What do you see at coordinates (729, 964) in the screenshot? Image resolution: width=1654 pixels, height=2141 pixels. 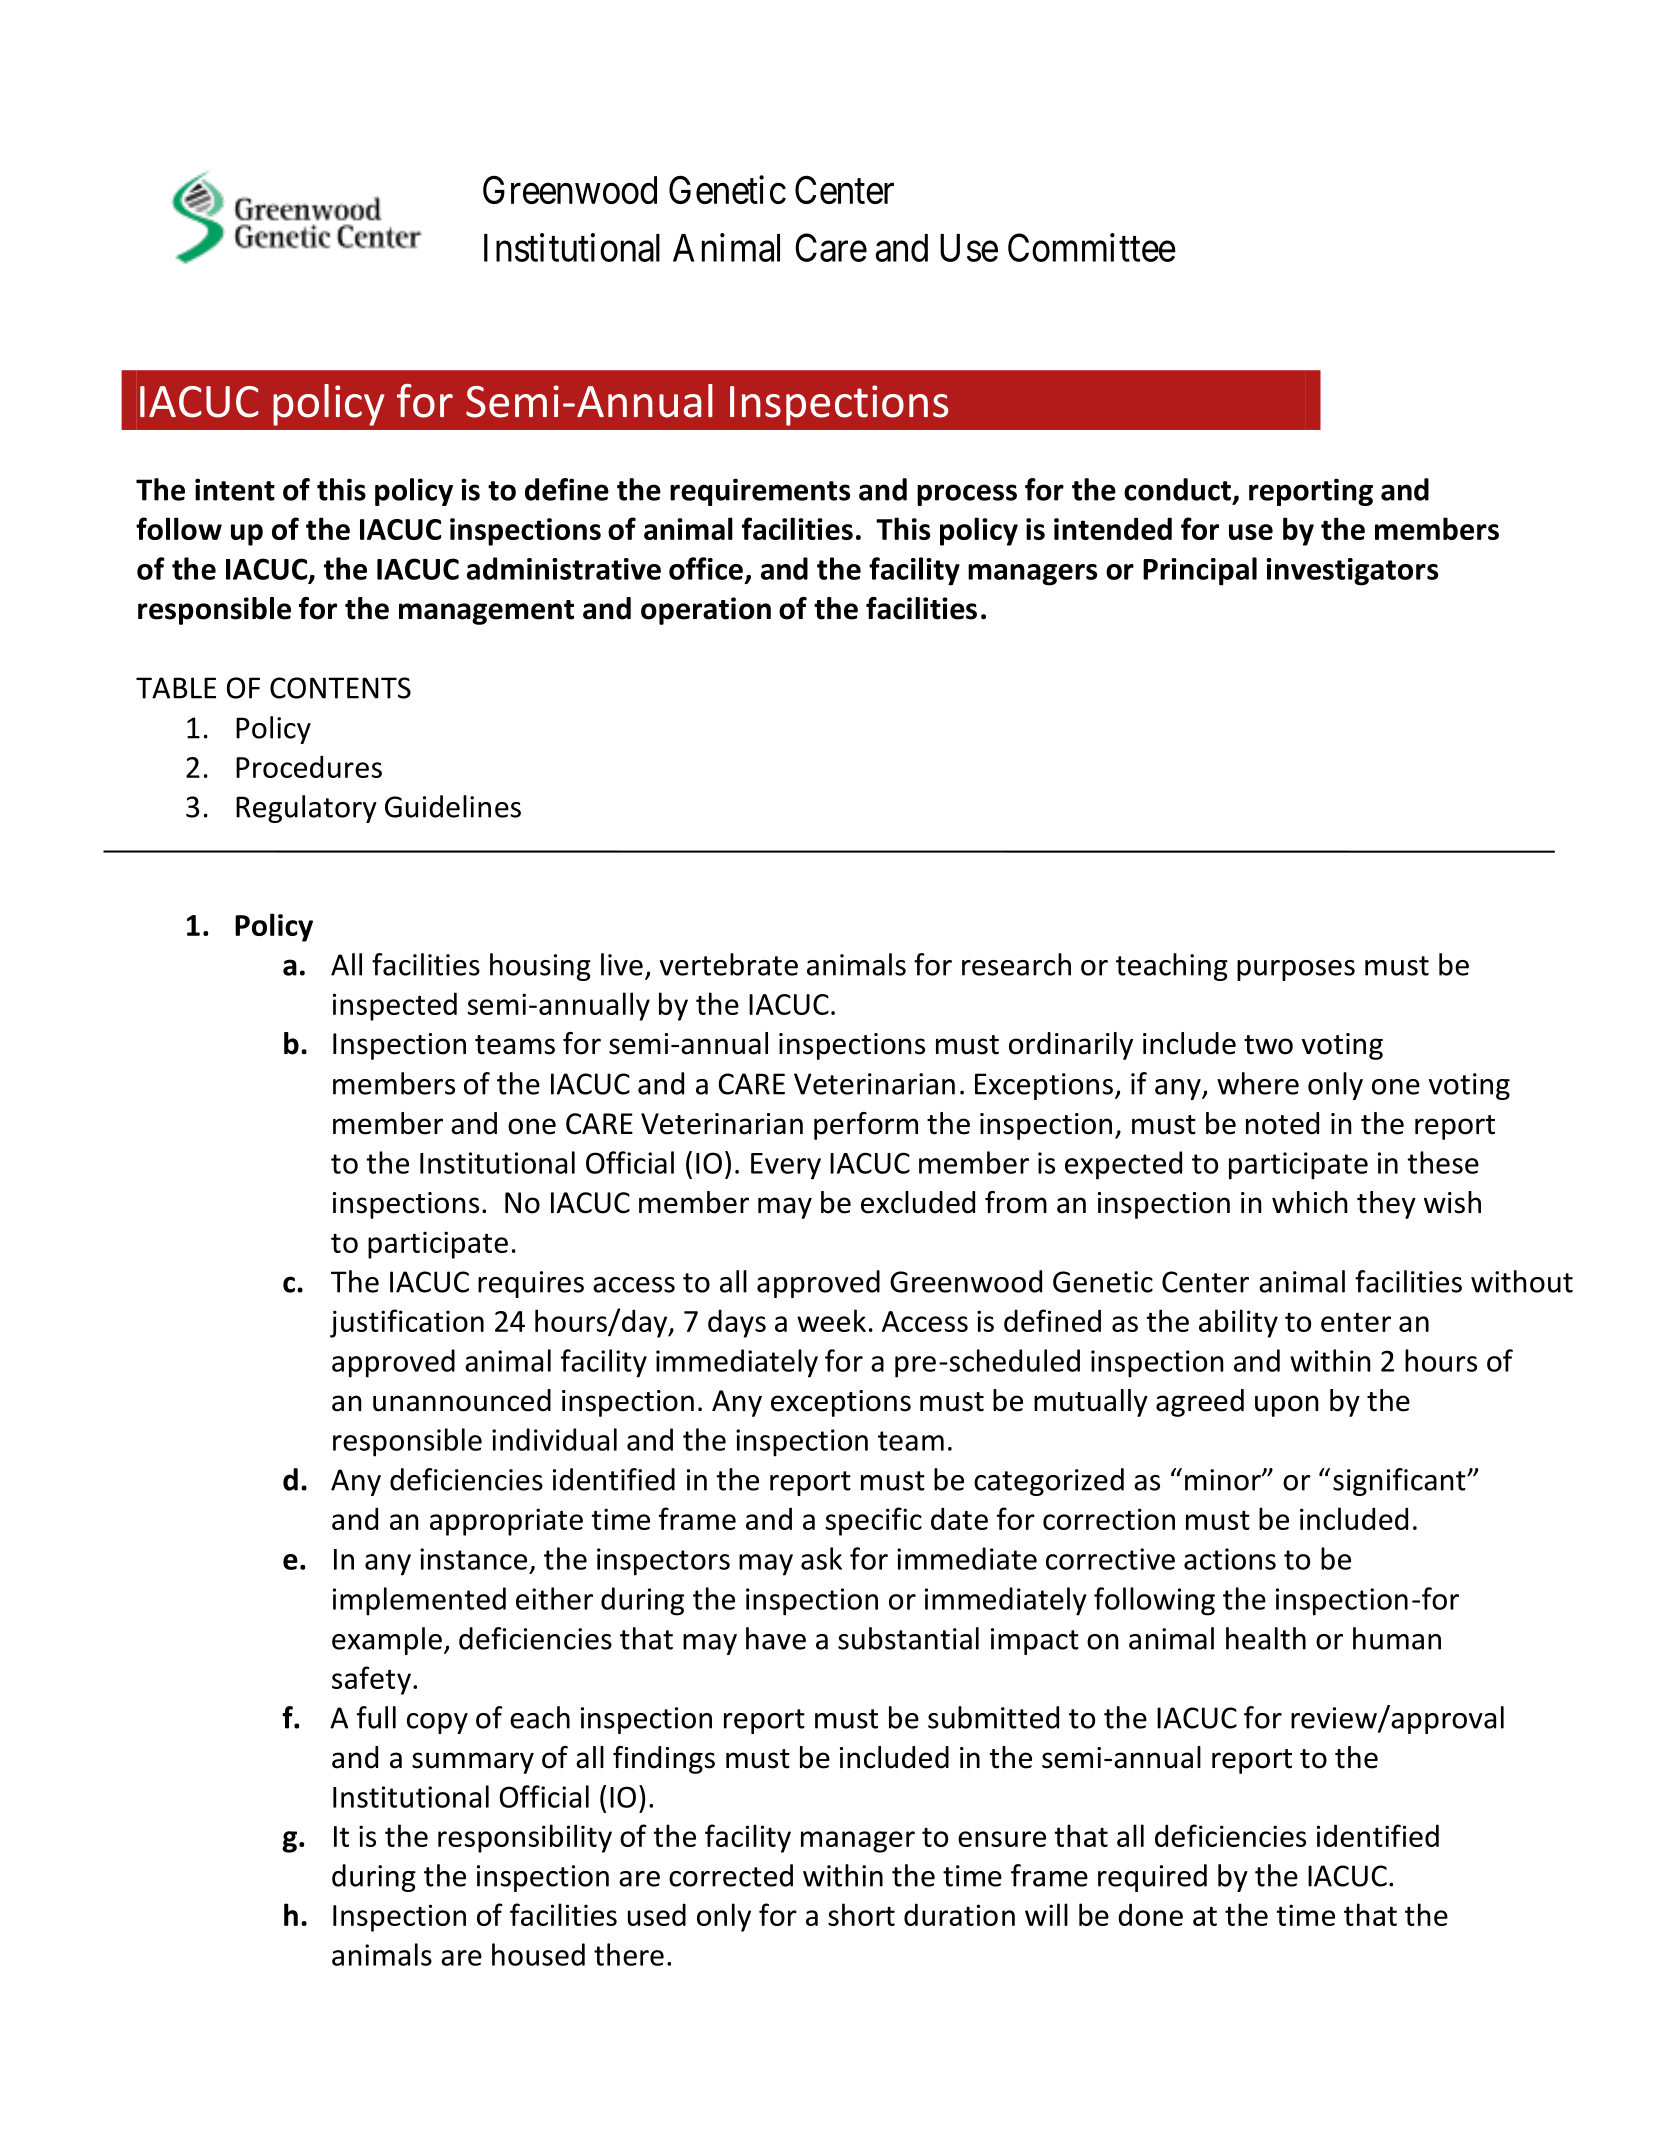 I see `vertebrate` at bounding box center [729, 964].
